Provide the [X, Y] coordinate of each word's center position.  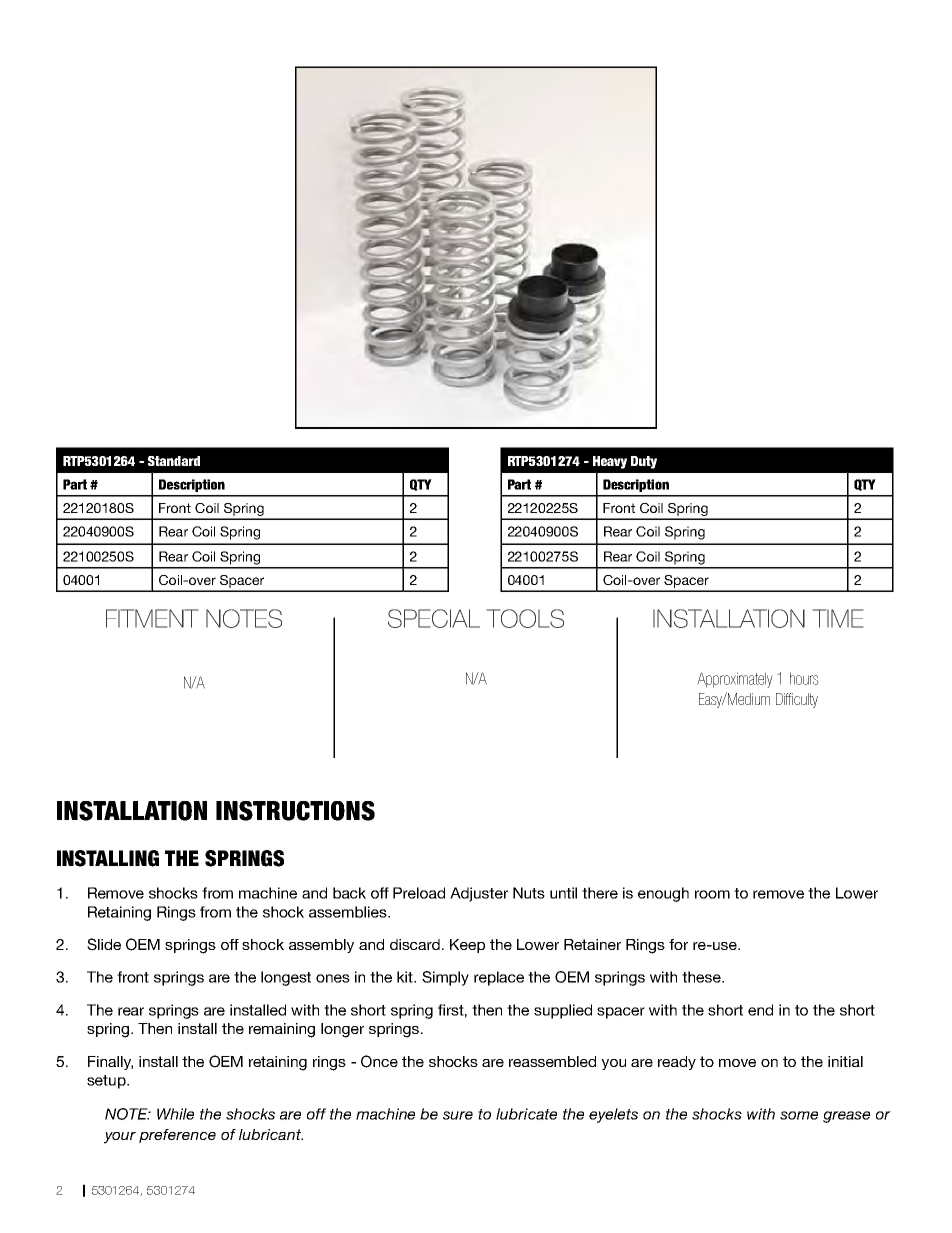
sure [458, 1115]
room [712, 894]
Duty [644, 462]
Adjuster [479, 894]
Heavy [610, 462]
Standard [174, 461]
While [175, 1114]
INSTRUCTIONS [295, 811]
